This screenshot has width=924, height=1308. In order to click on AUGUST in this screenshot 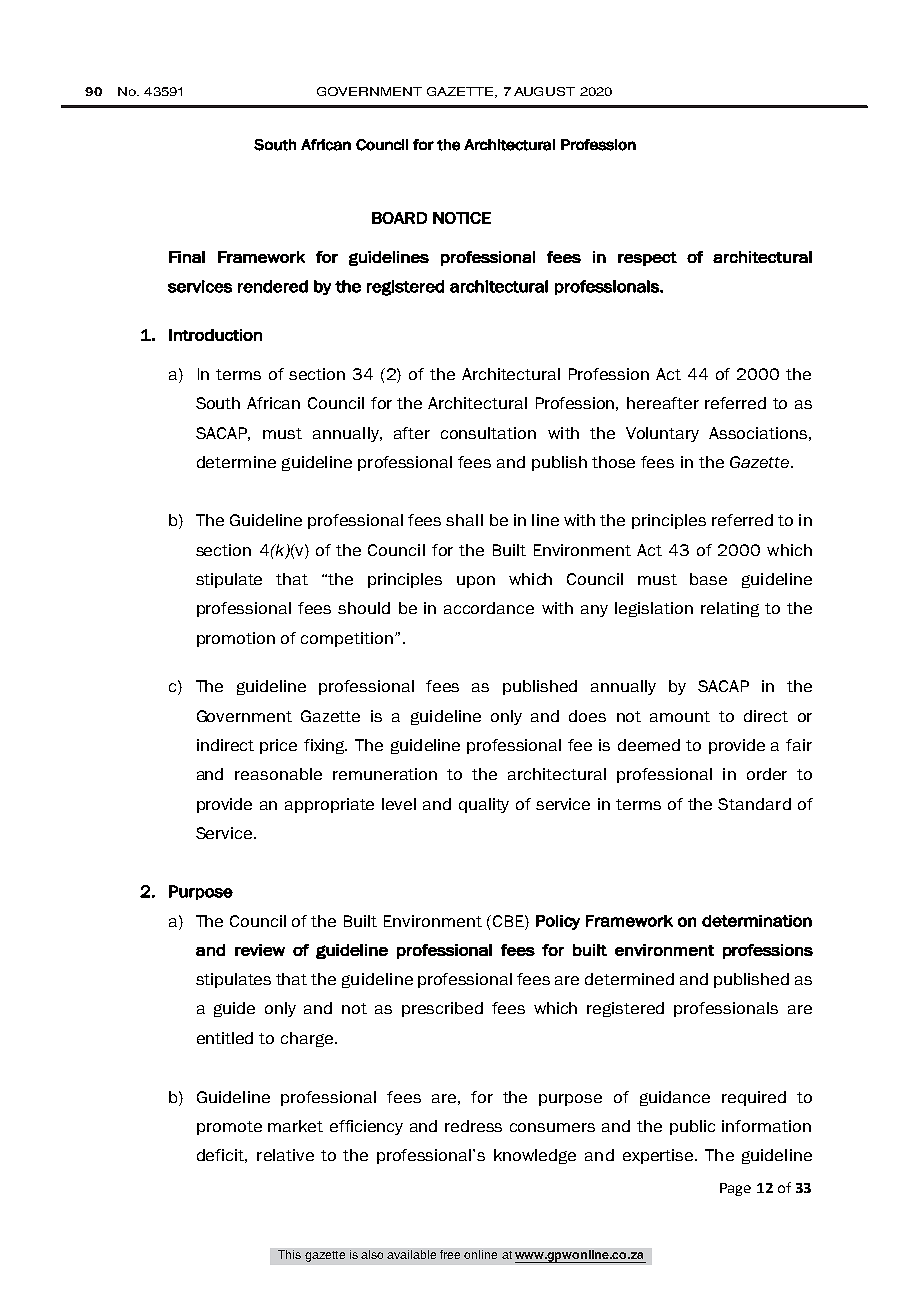, I will do `click(544, 91)`.
